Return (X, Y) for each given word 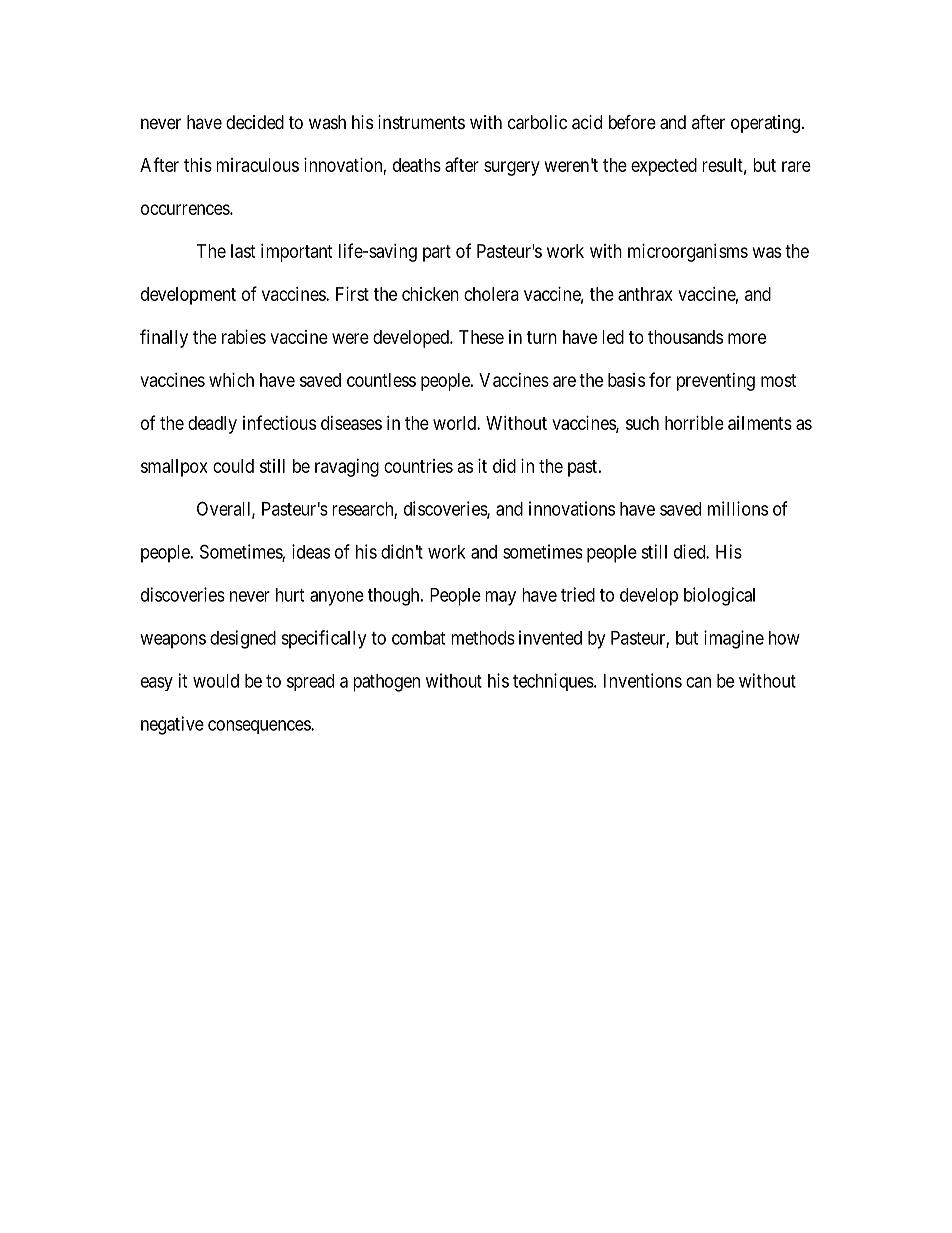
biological (719, 596)
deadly (212, 425)
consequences (260, 727)
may (500, 598)
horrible (694, 423)
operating (765, 124)
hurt (290, 595)
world (455, 423)
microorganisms (688, 253)
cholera (491, 294)
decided (255, 122)
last (243, 251)
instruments (421, 122)
